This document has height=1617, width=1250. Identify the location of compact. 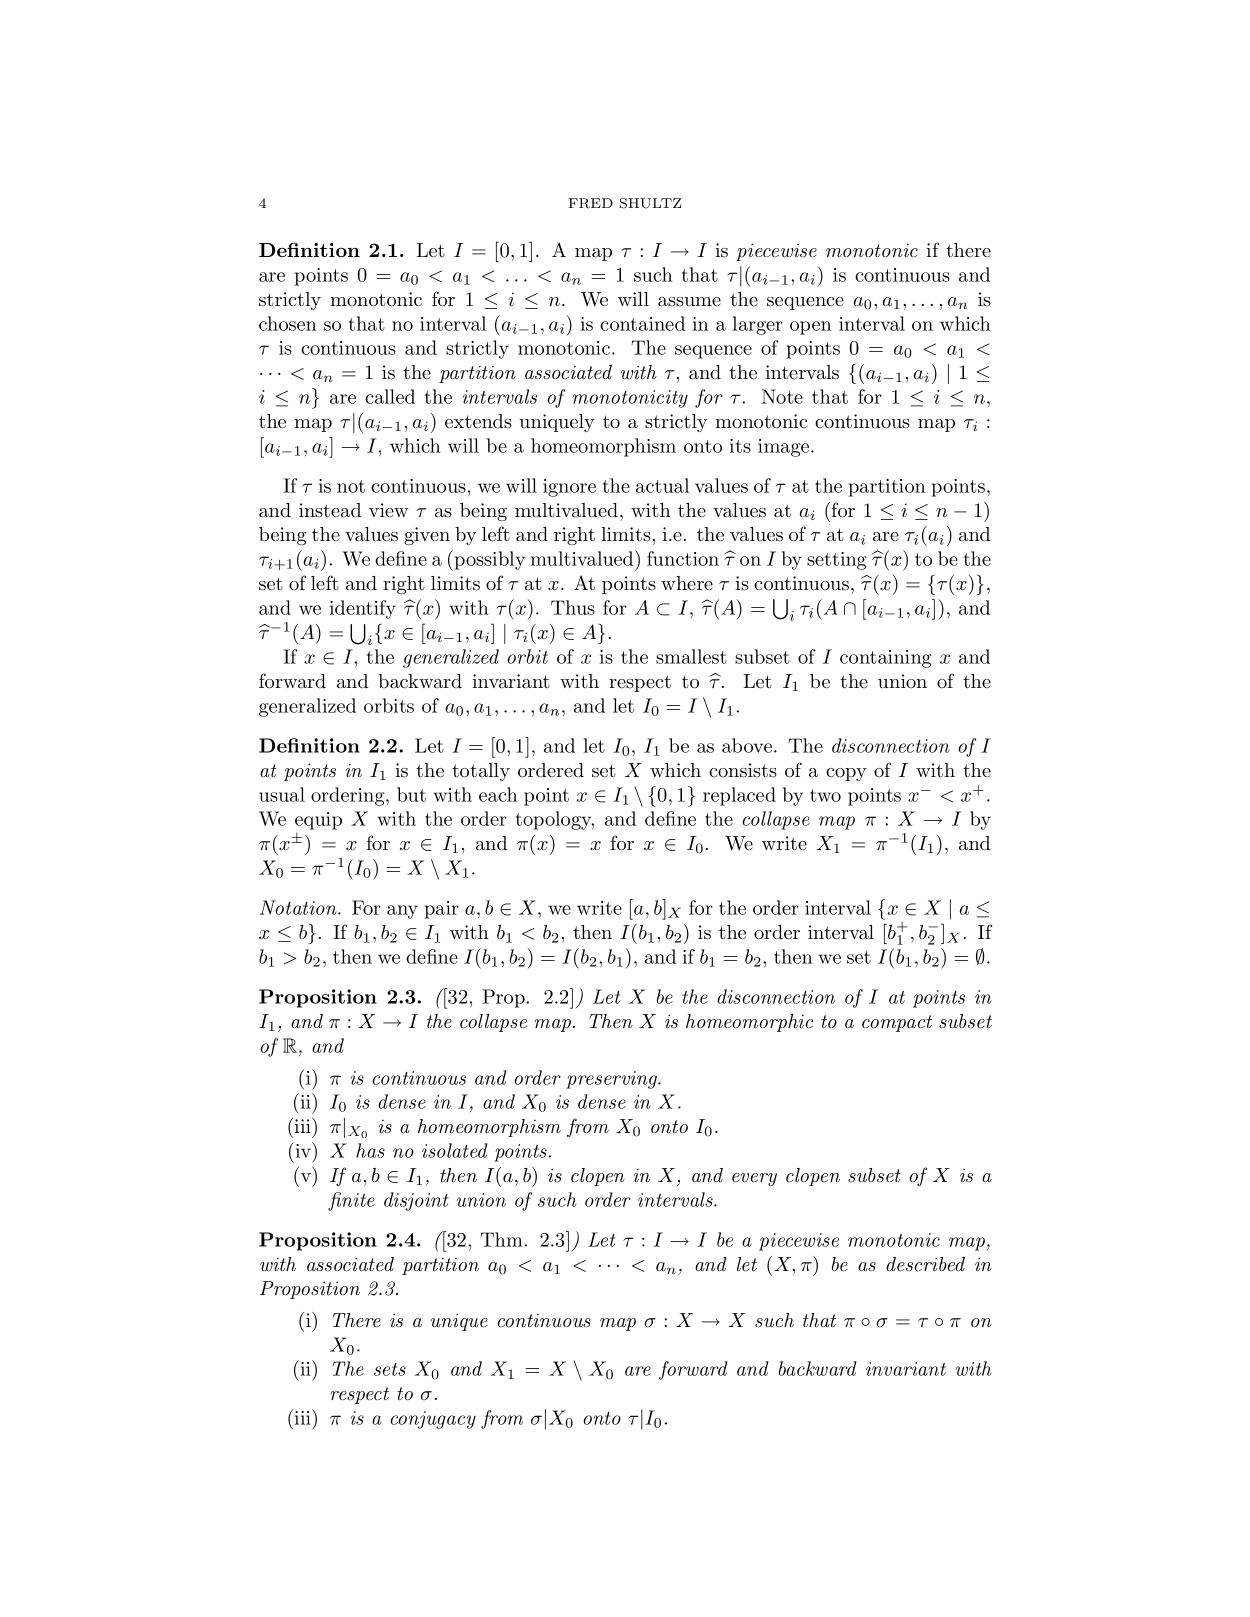
(897, 1023).
